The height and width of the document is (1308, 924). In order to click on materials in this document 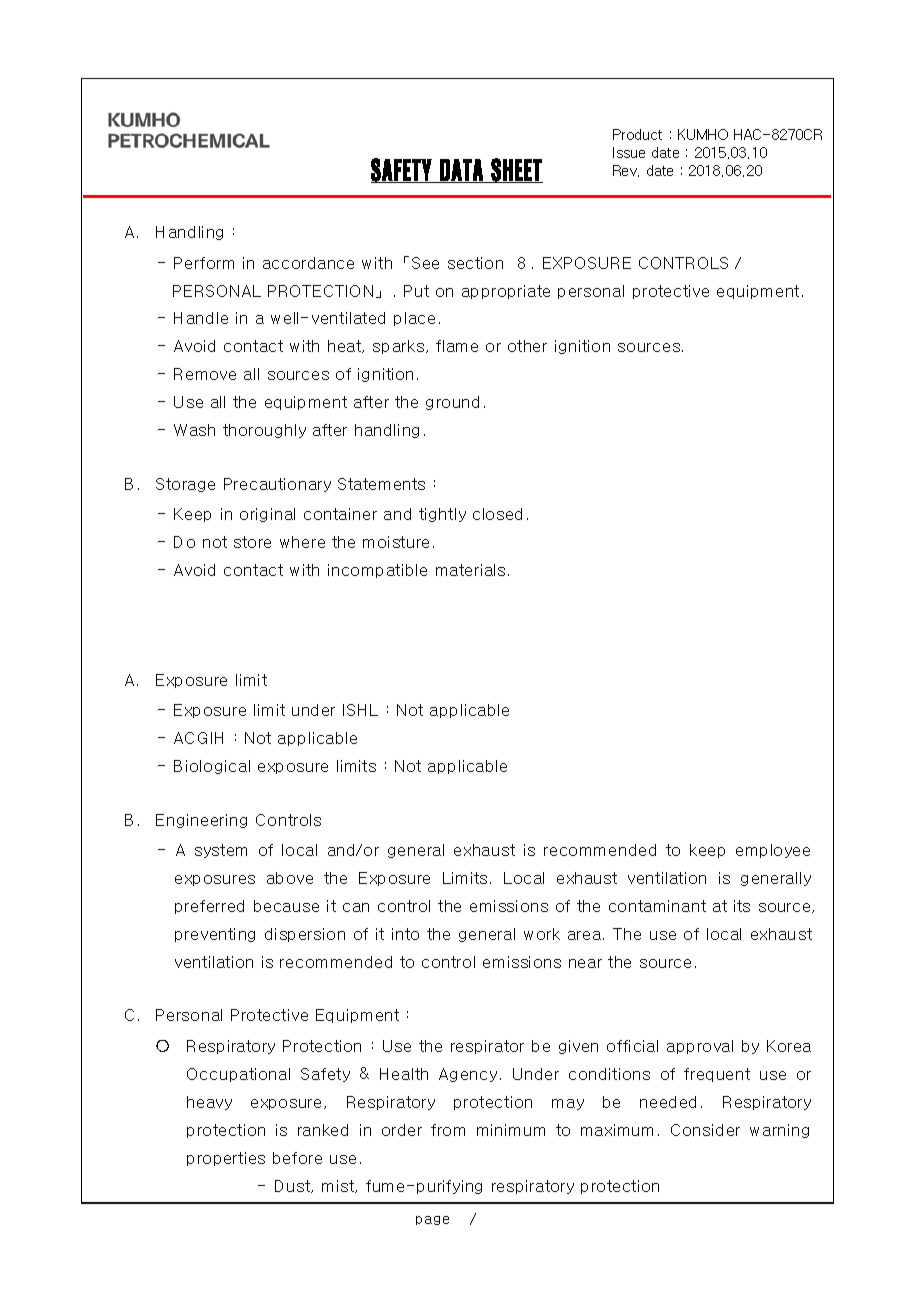, I will do `click(470, 570)`.
